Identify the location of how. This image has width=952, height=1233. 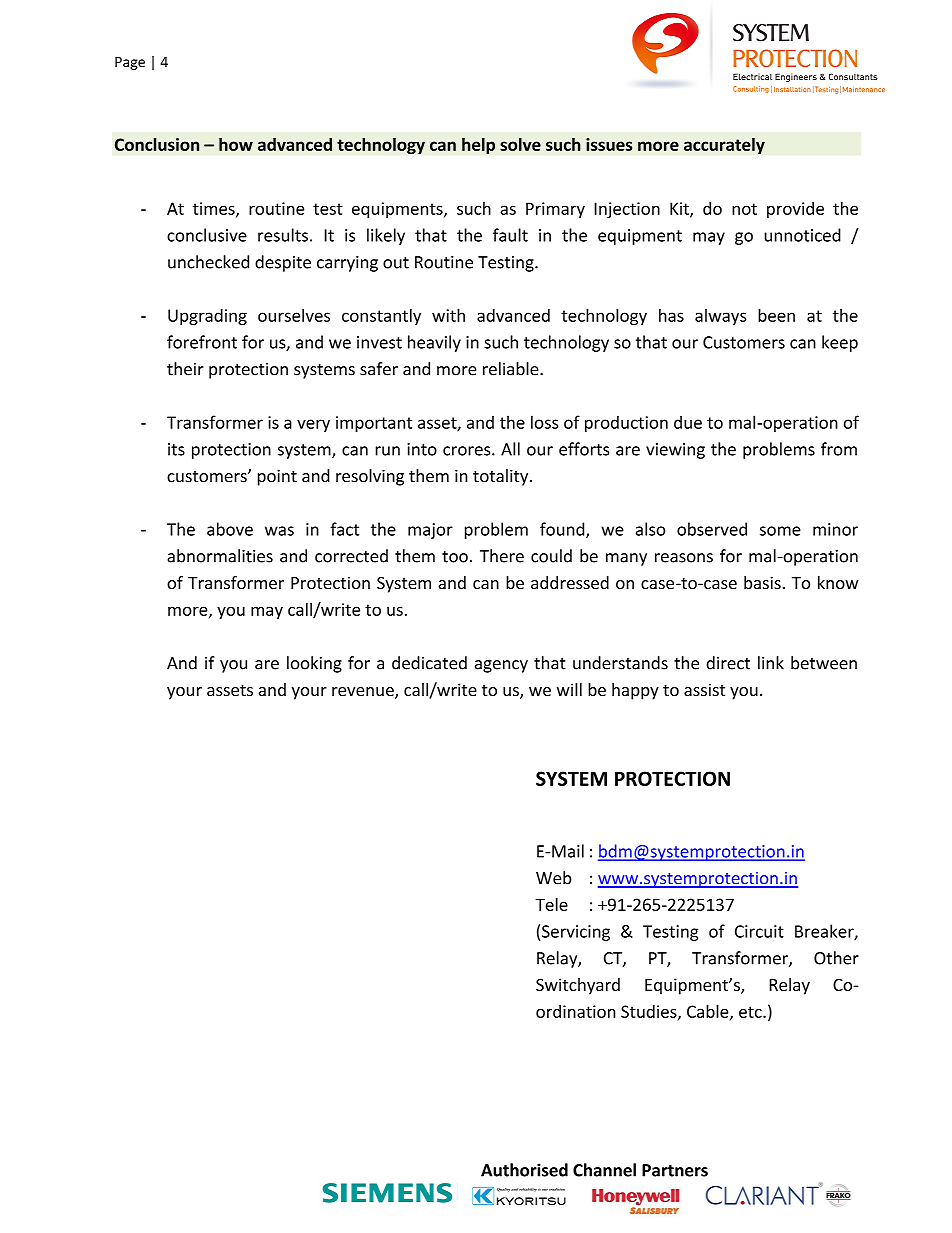
(236, 144).
